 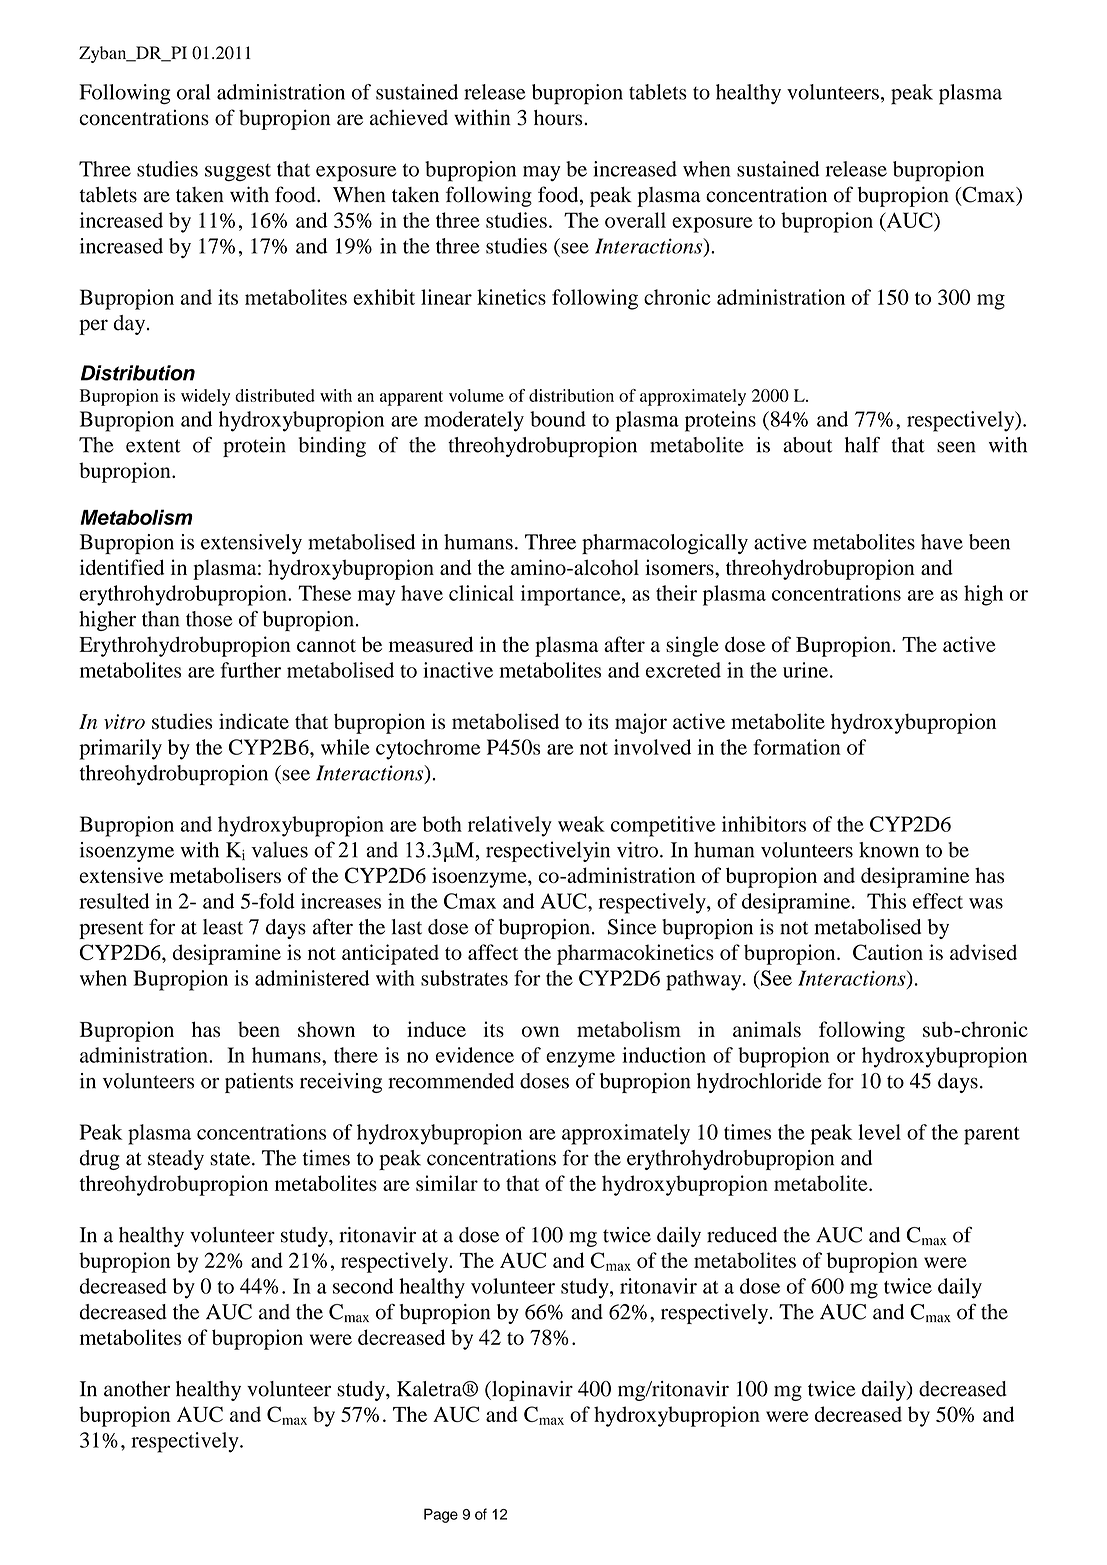 What do you see at coordinates (742, 1235) in the screenshot?
I see `reduced` at bounding box center [742, 1235].
